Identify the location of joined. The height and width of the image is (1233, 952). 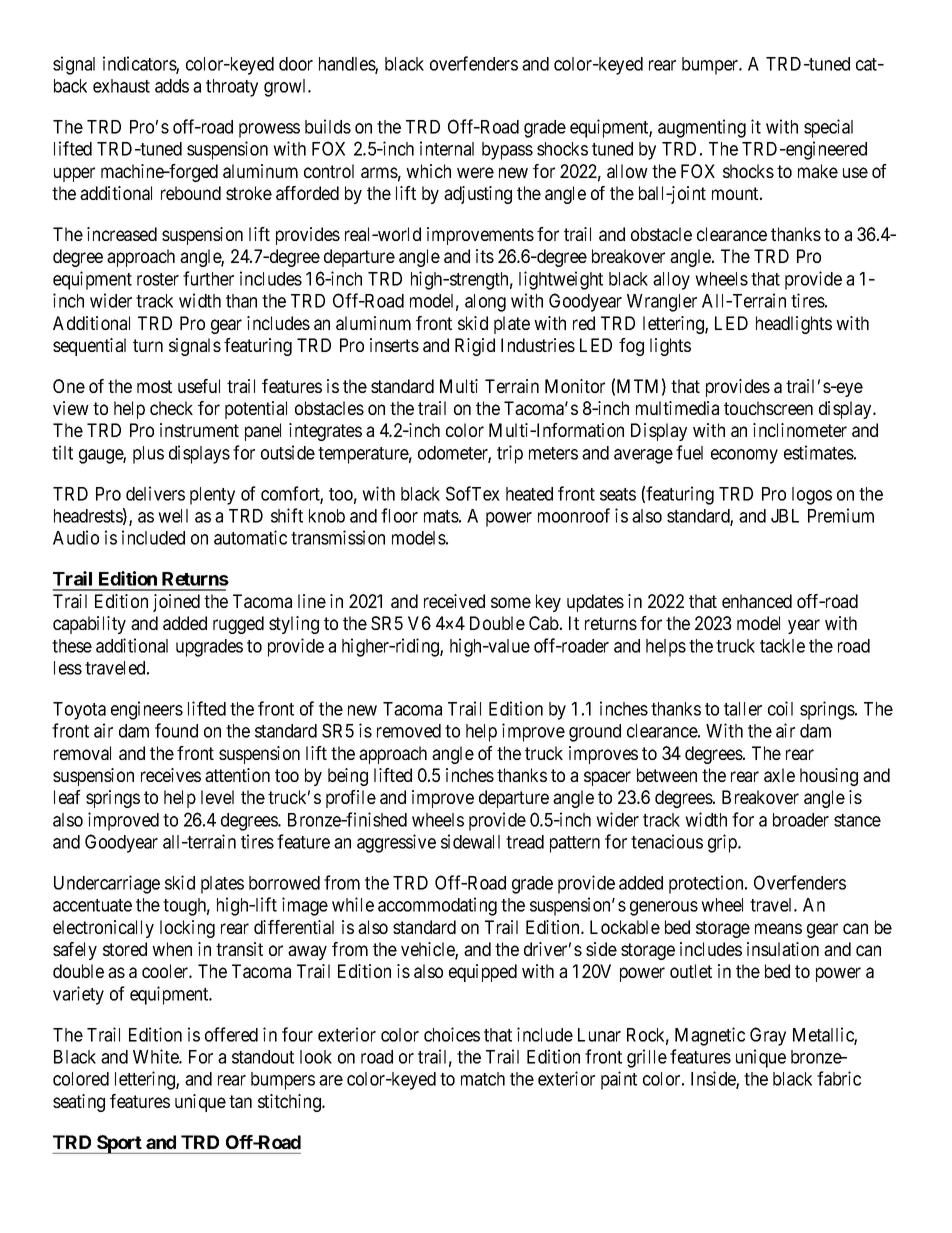
(176, 603).
